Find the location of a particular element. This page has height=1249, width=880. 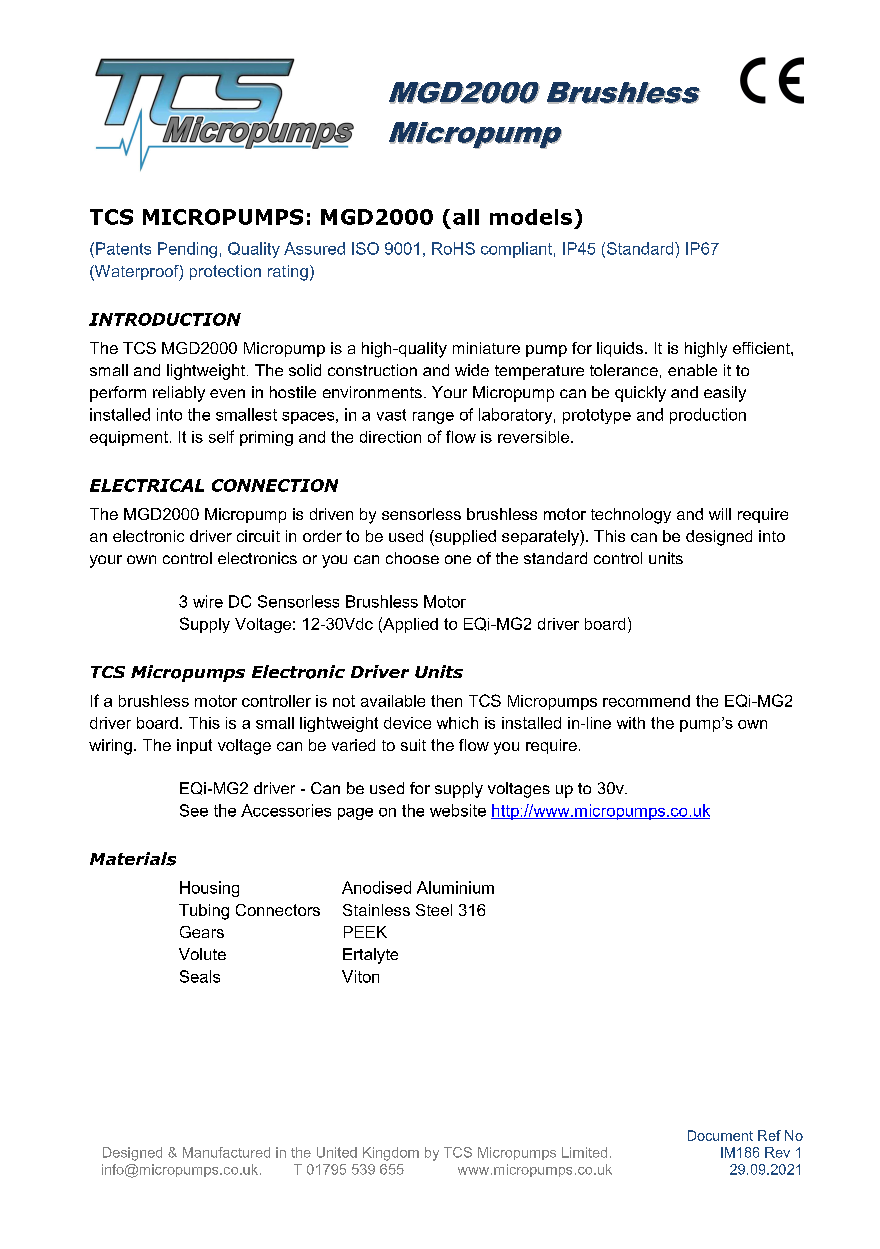

website is located at coordinates (458, 810).
